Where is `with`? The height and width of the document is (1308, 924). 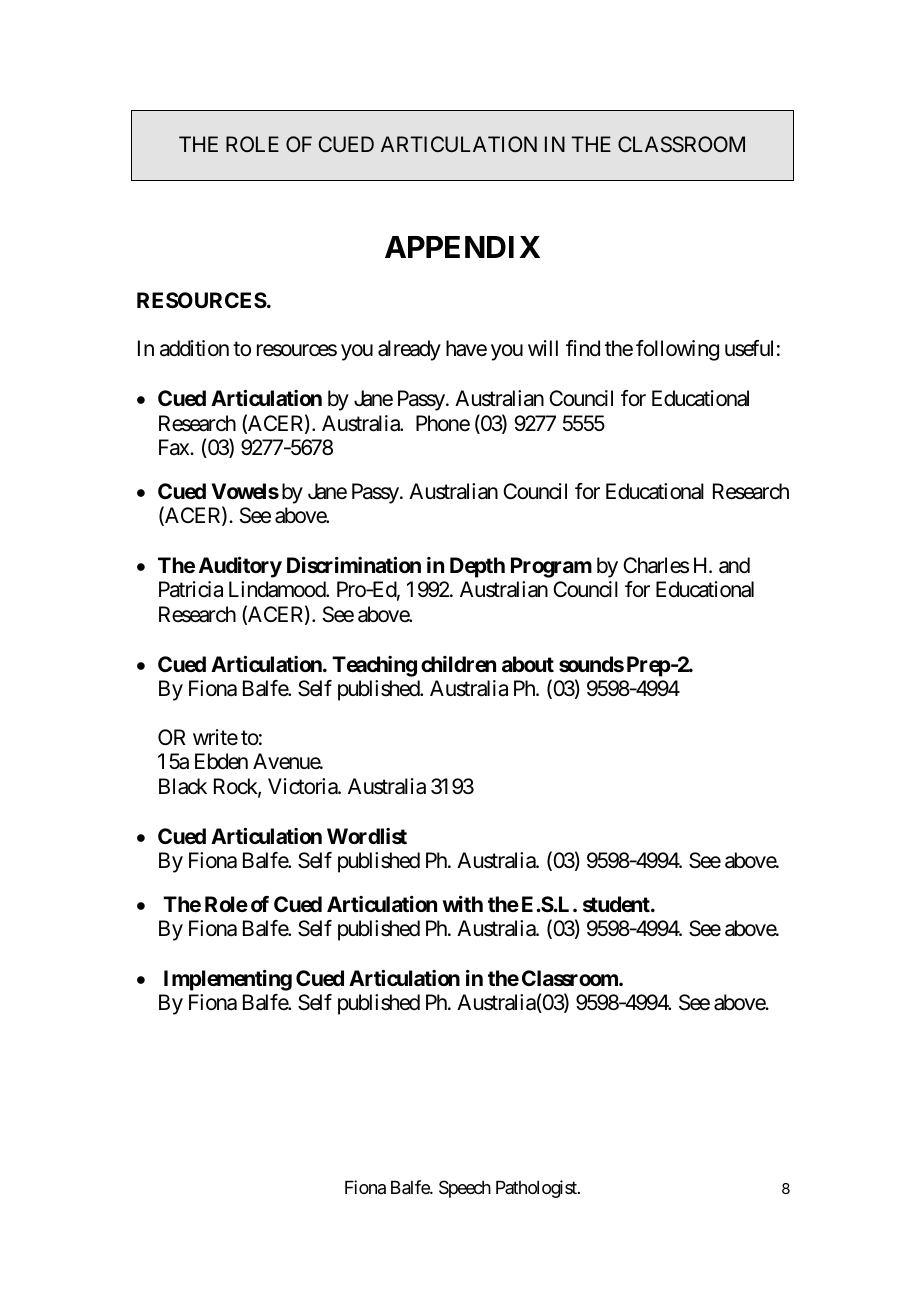 with is located at coordinates (462, 904).
